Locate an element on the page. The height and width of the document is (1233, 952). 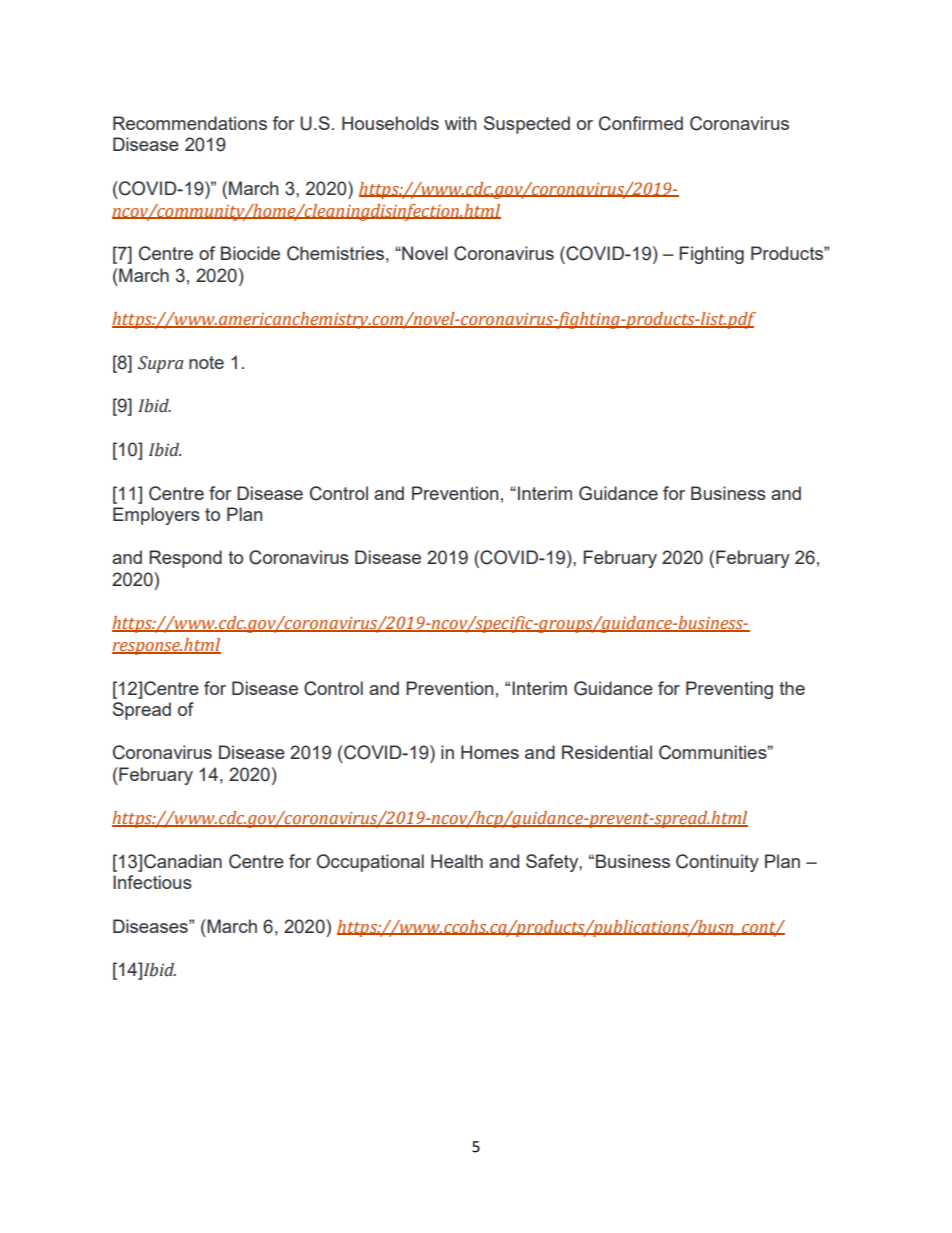
Residential is located at coordinates (607, 752).
